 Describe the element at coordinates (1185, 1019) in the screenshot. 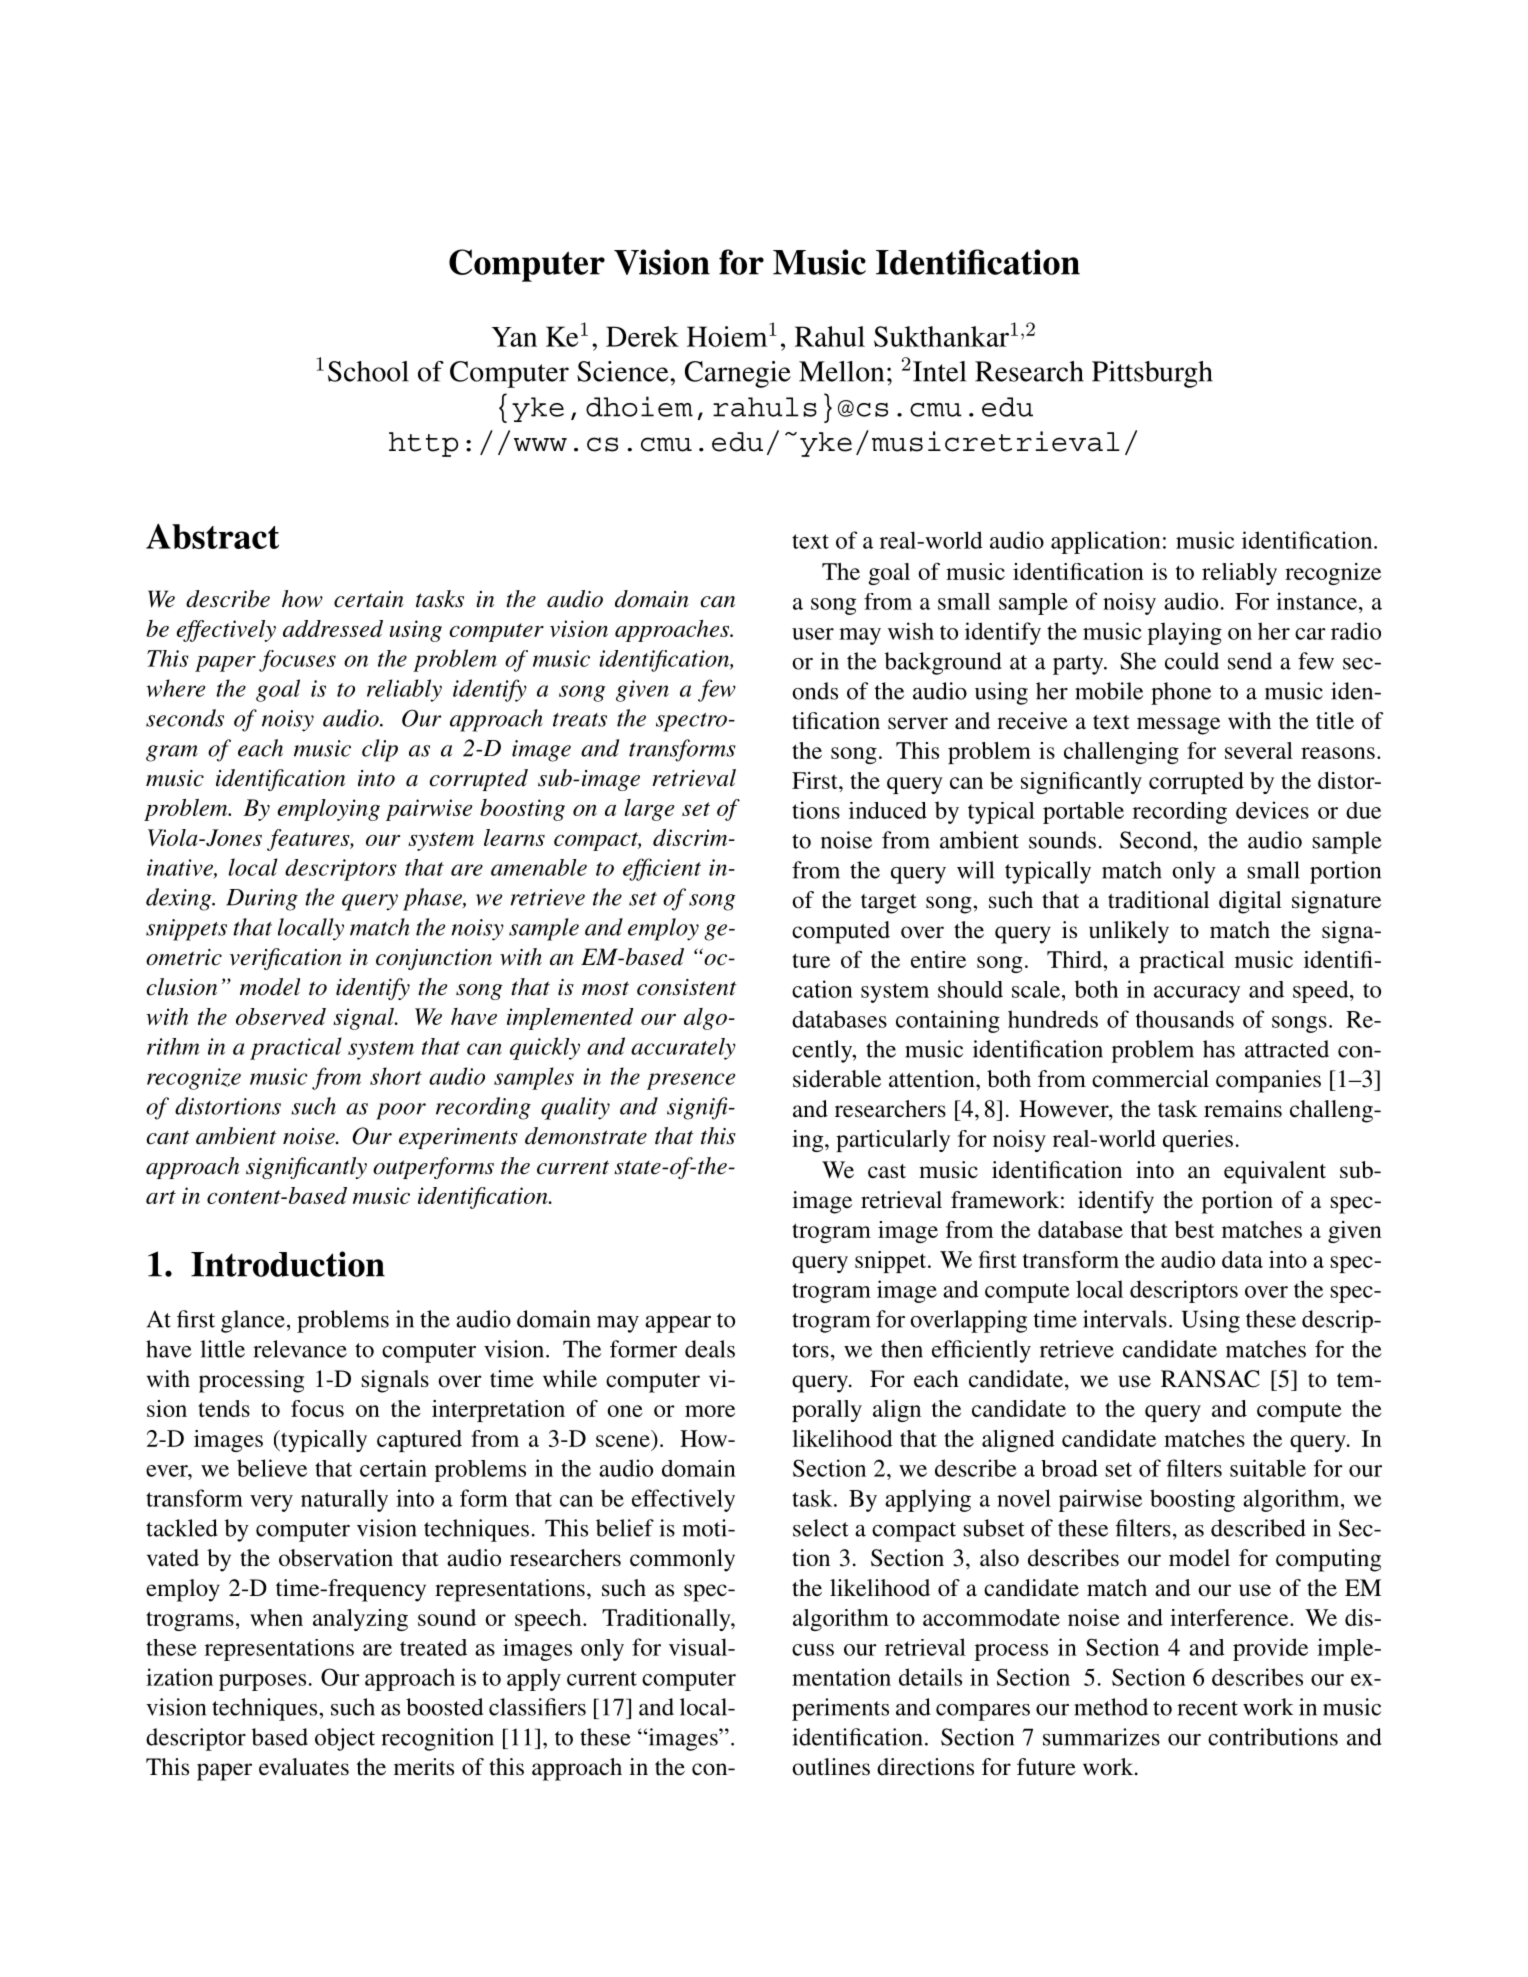

I see `thousands` at that location.
